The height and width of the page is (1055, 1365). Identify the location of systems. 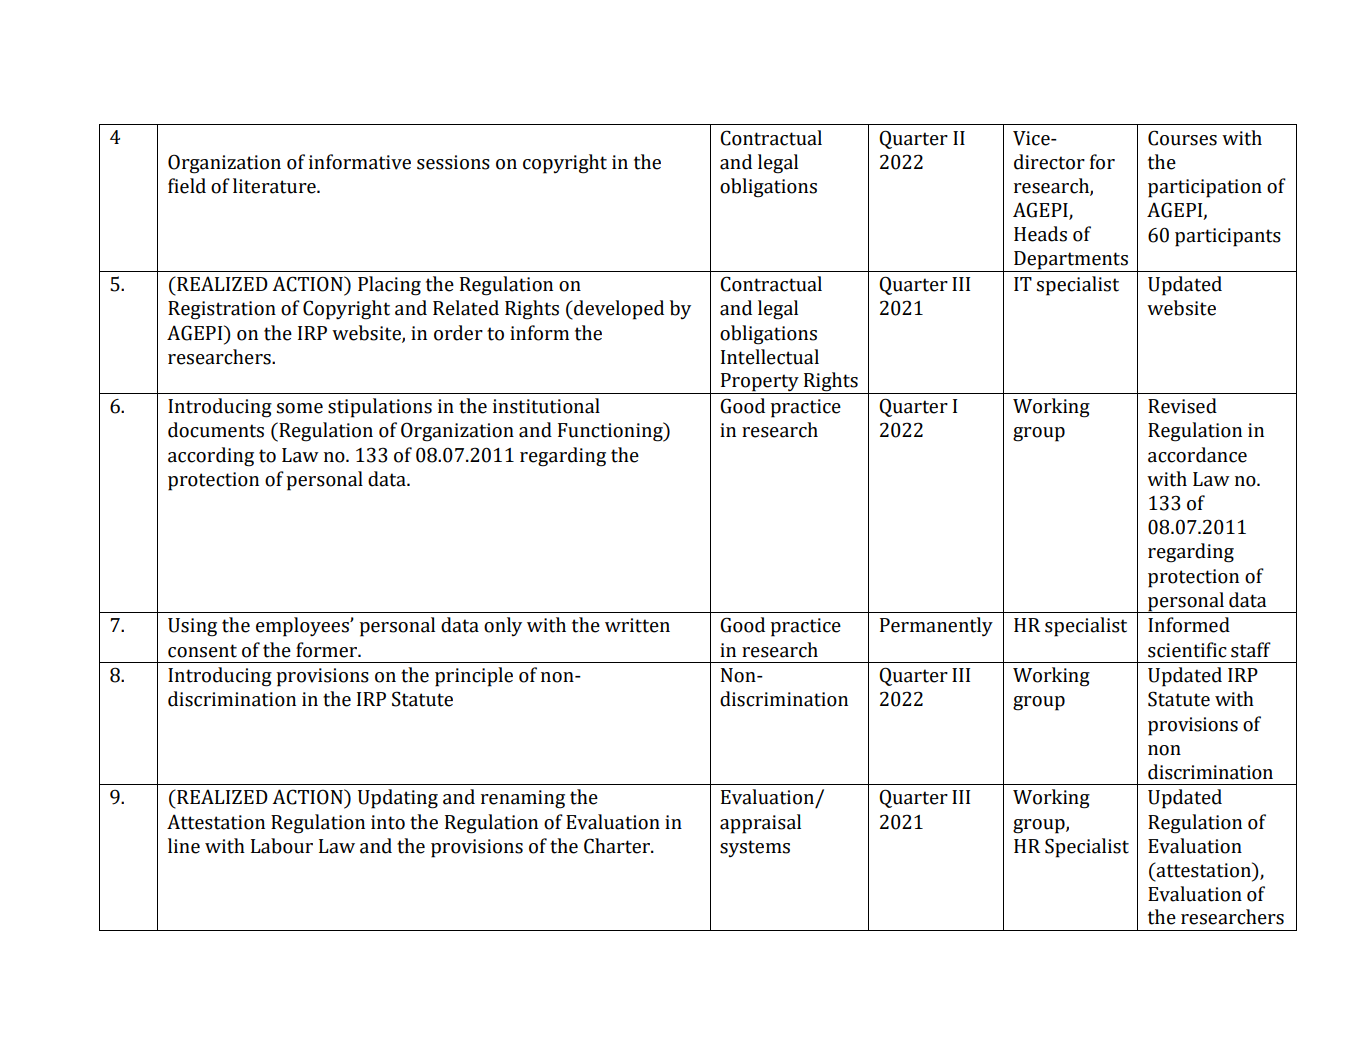
(755, 848).
